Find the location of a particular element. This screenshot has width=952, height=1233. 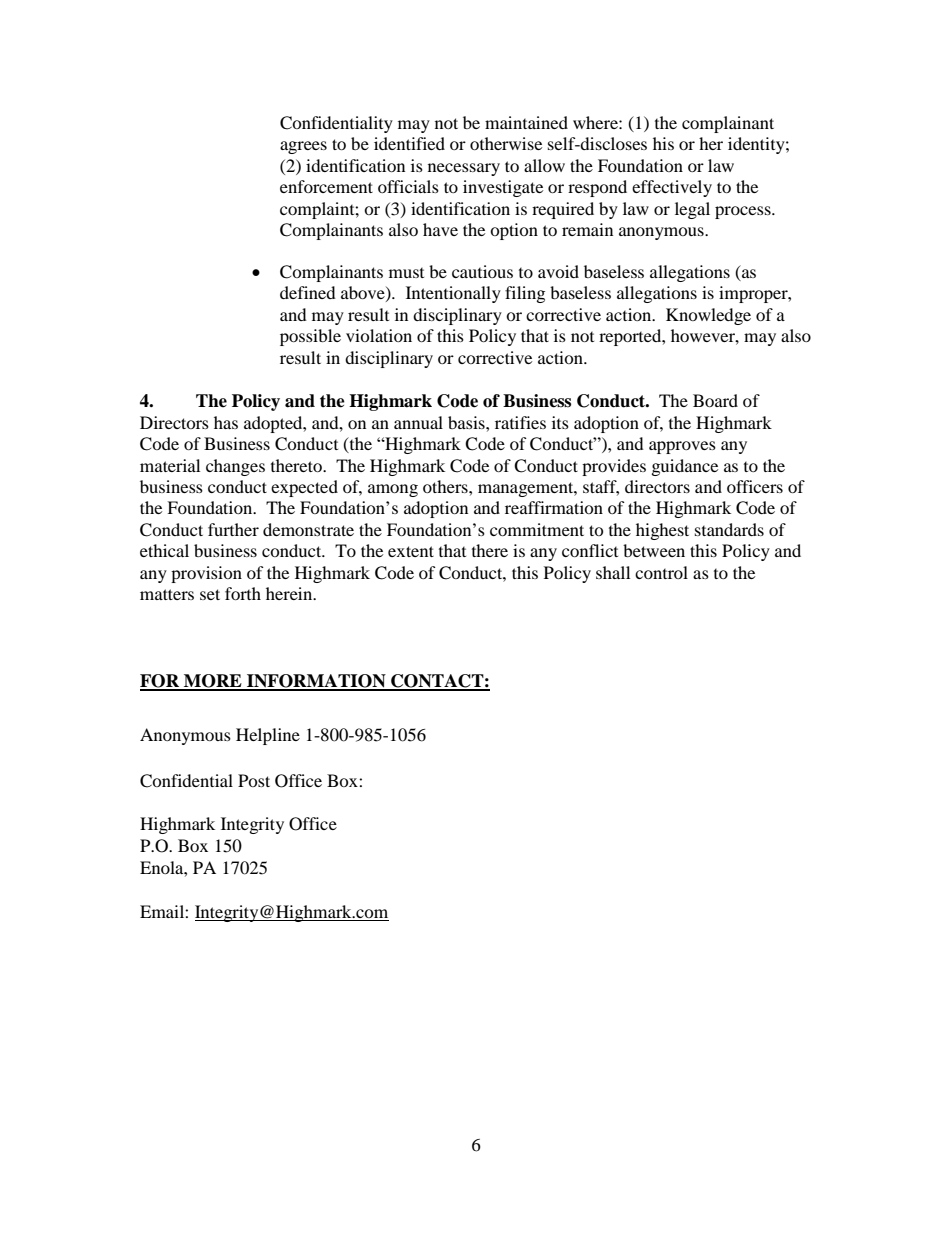

control is located at coordinates (661, 572).
